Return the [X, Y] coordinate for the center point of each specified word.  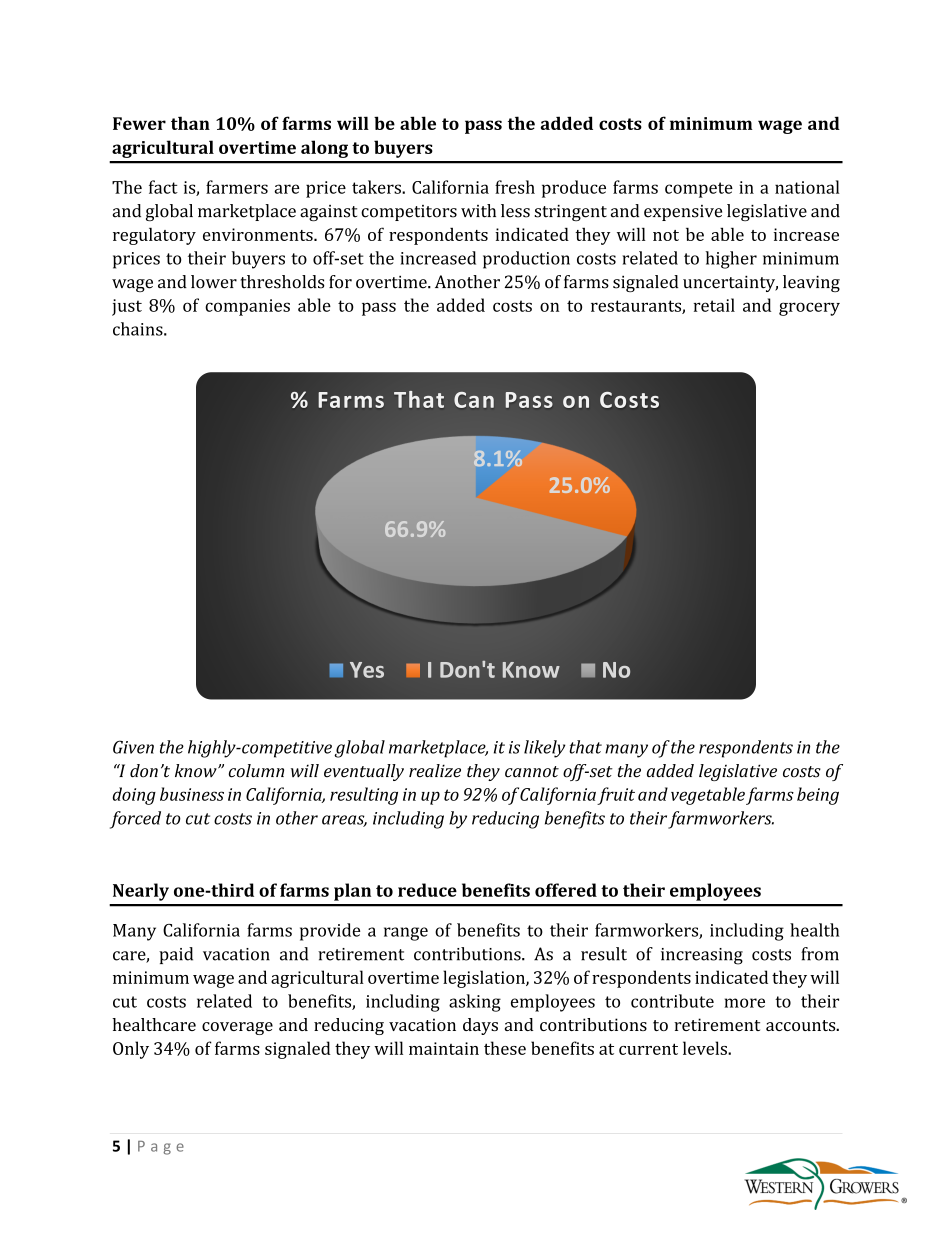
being [818, 796]
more [744, 1003]
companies [247, 307]
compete [699, 190]
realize [435, 771]
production [526, 260]
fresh [515, 187]
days [480, 1026]
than [190, 123]
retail [714, 305]
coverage [237, 1028]
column [256, 771]
